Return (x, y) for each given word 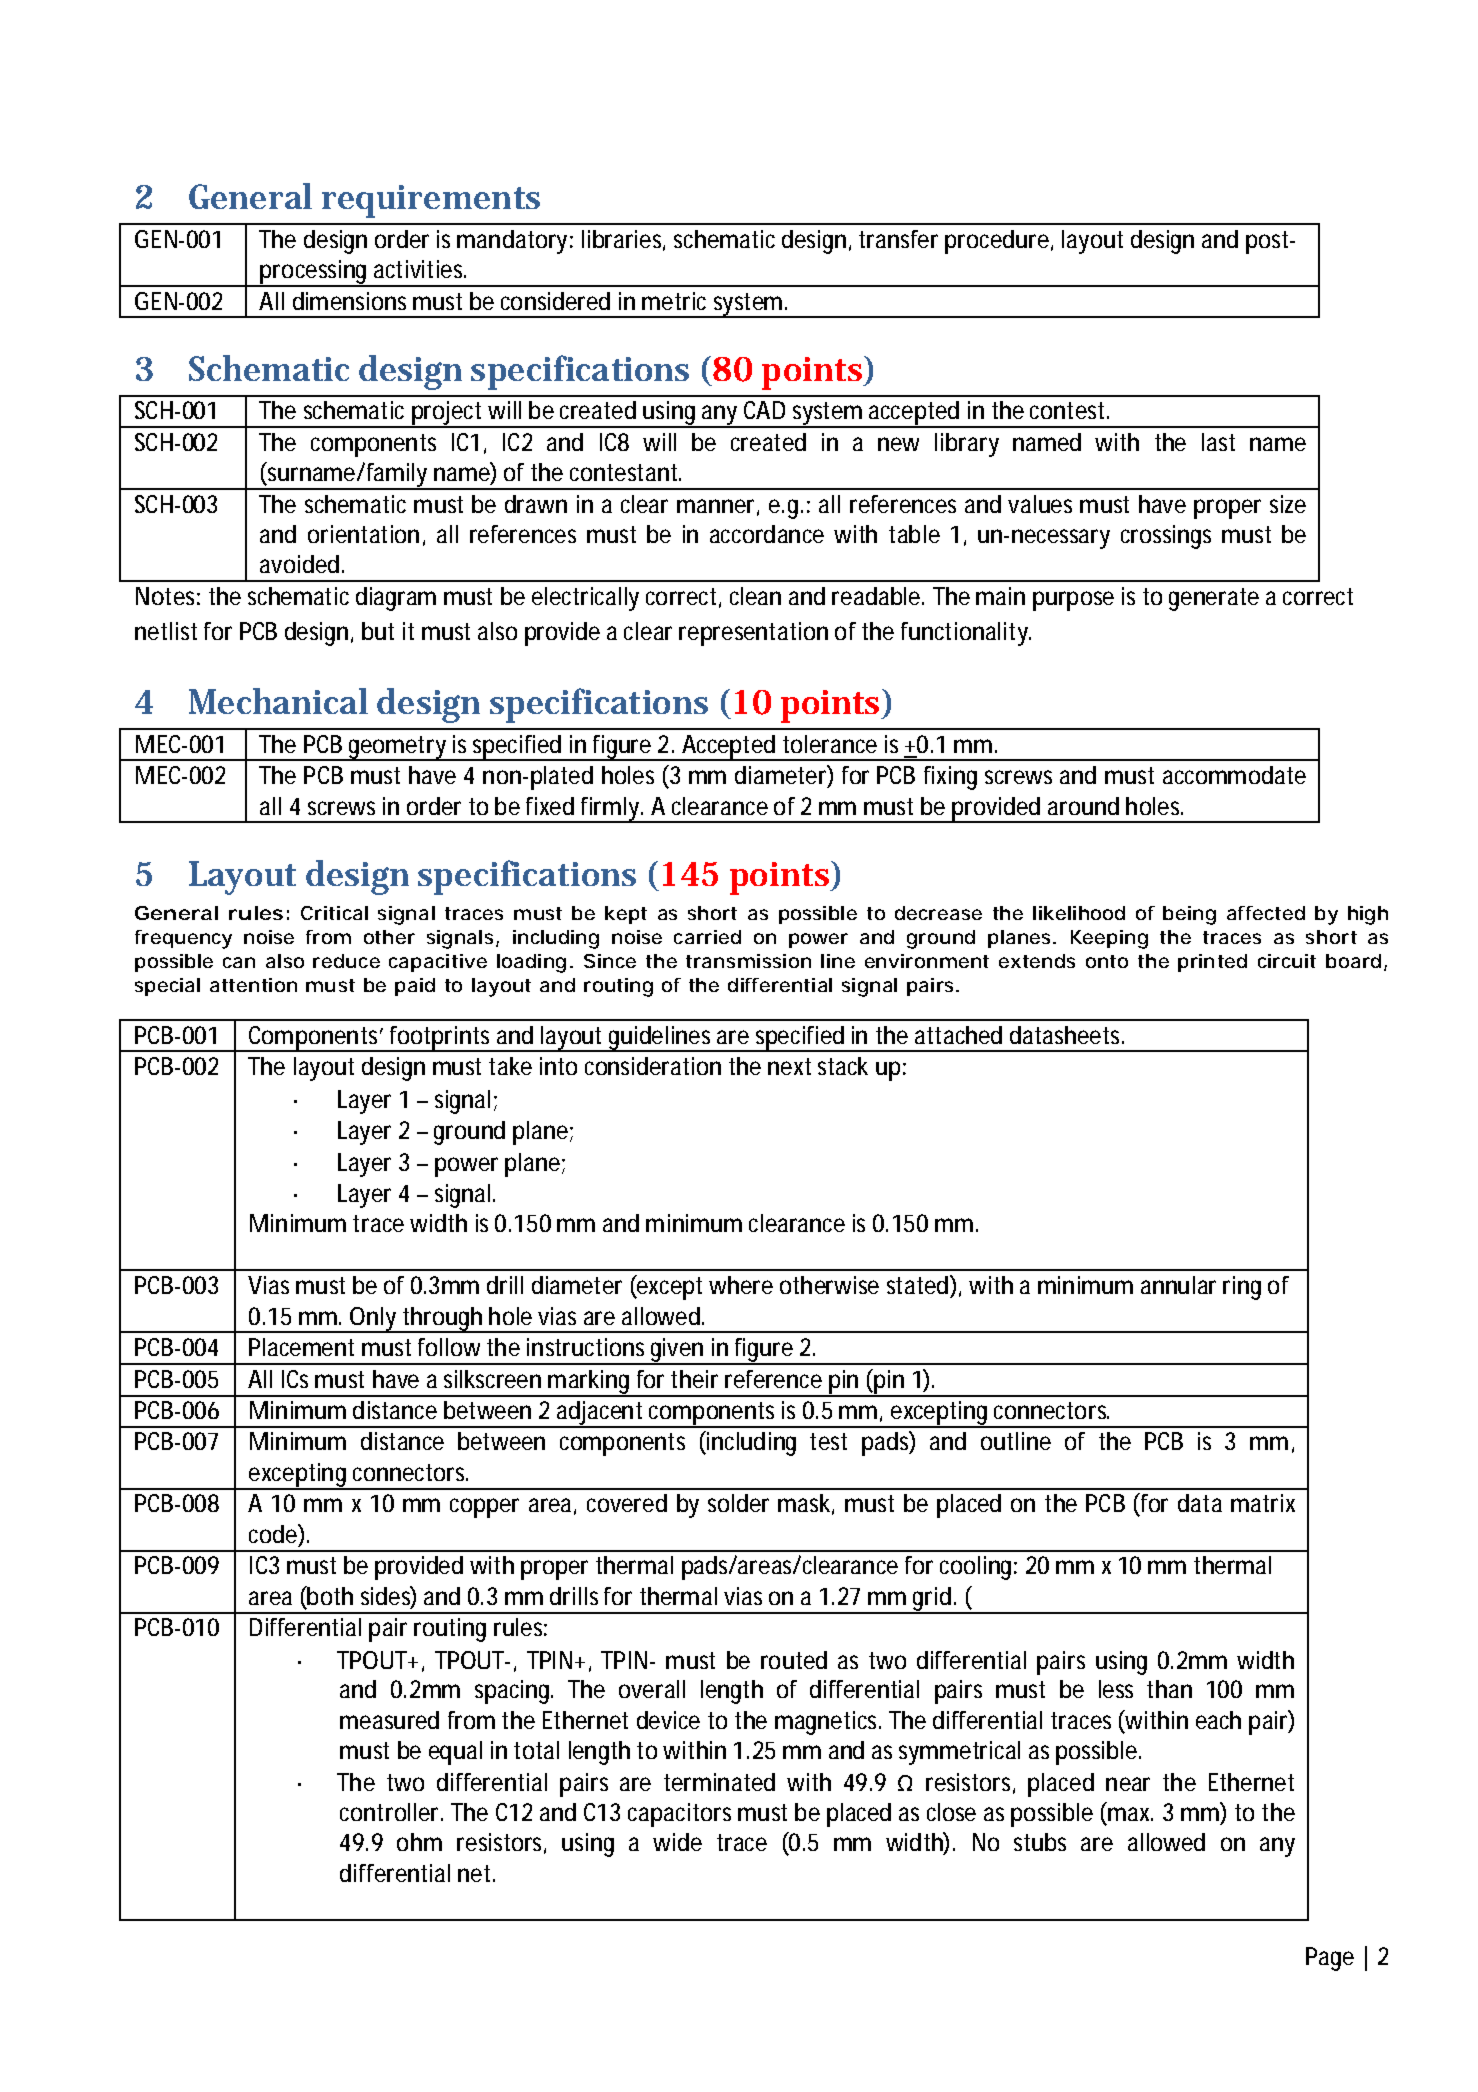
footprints (440, 1039)
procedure (997, 242)
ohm (419, 1842)
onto (1107, 961)
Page (1330, 1959)
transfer (898, 239)
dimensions (349, 301)
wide (677, 1842)
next (789, 1066)
